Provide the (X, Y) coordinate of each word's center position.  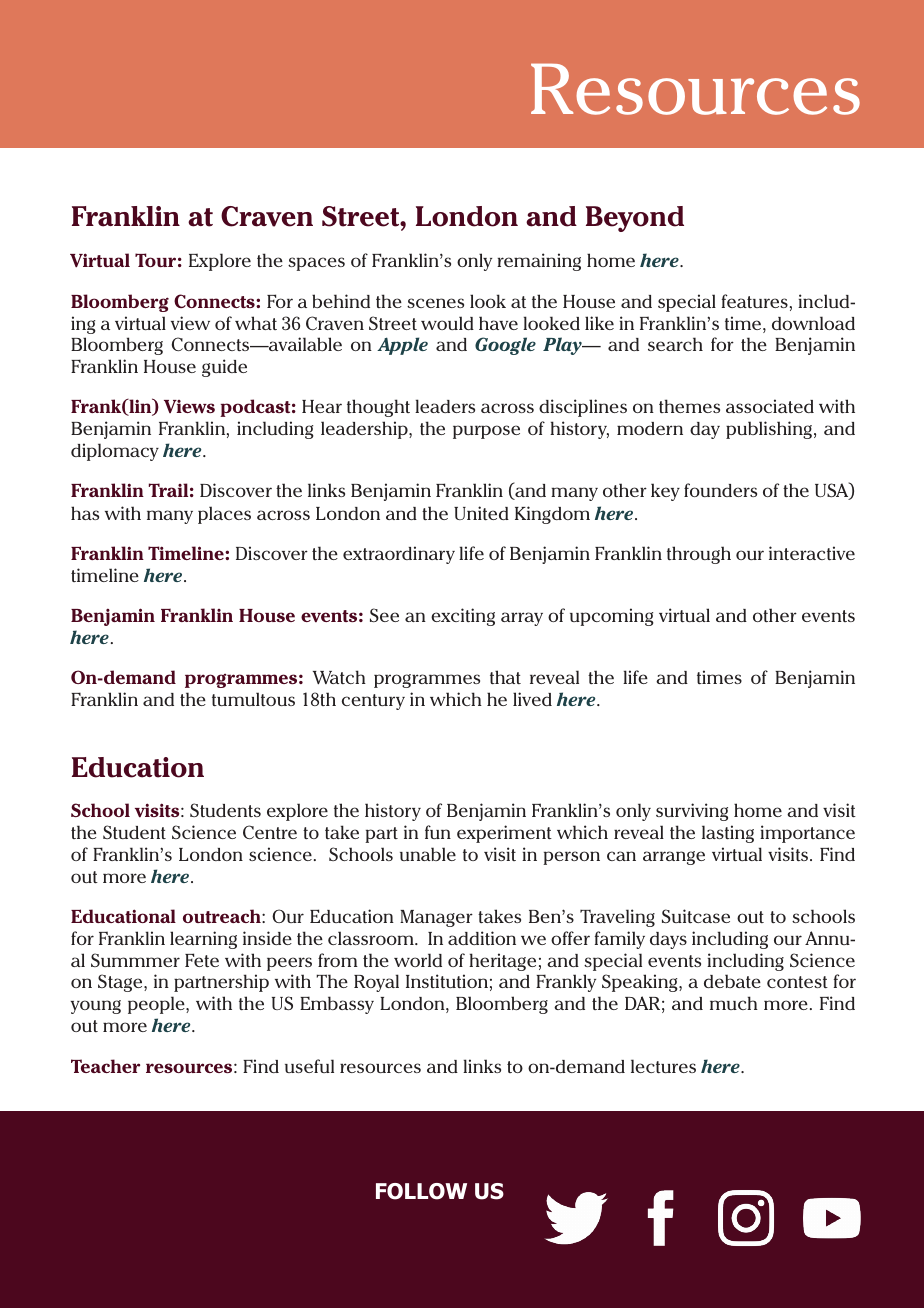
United (481, 513)
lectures (663, 1066)
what (256, 323)
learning (203, 940)
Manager (436, 918)
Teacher (105, 1066)
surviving (692, 812)
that (505, 677)
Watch (339, 677)
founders (720, 490)
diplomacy (115, 452)
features (755, 301)
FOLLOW (421, 1191)
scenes (435, 303)
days (668, 940)
